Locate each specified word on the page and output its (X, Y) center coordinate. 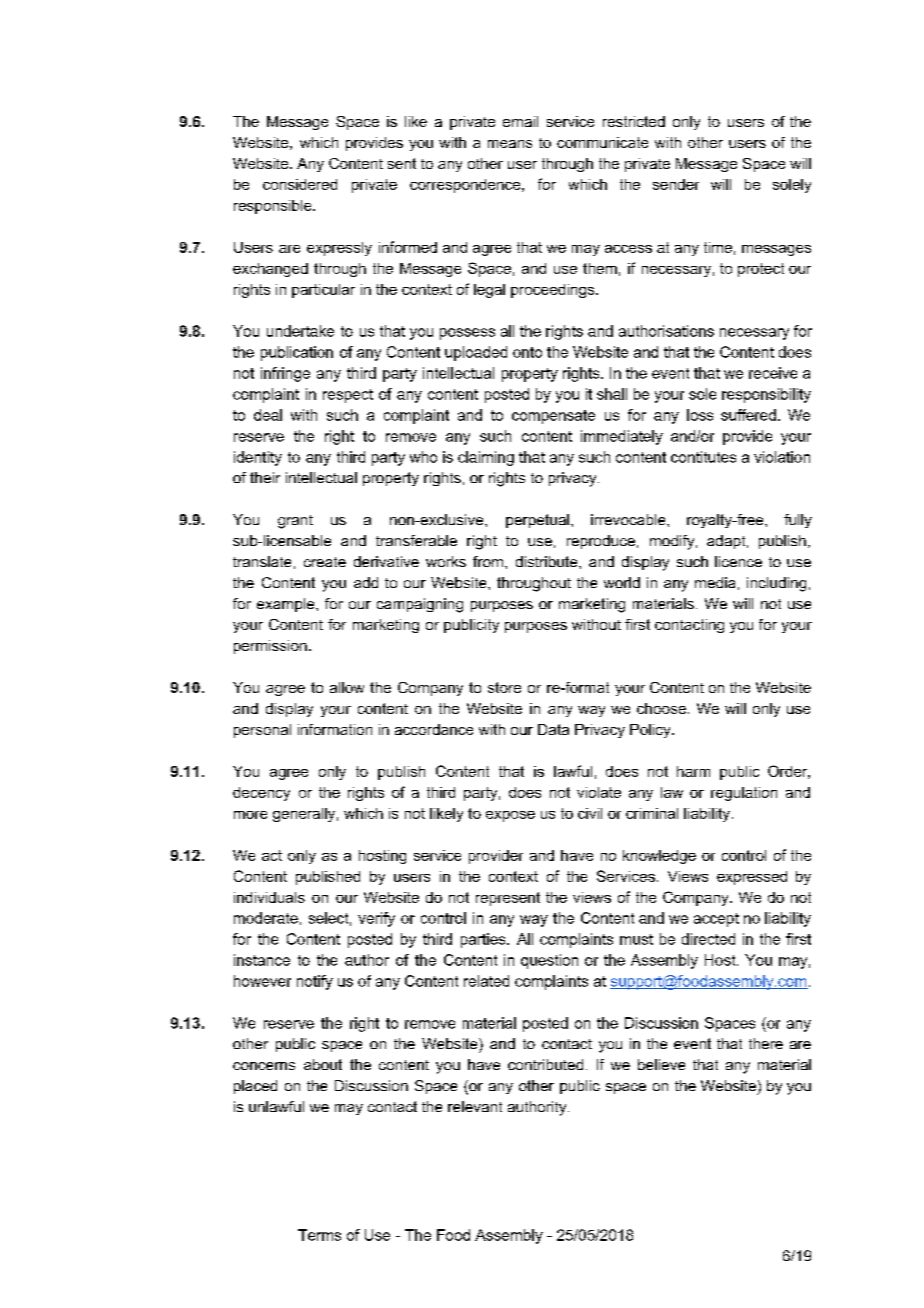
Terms (319, 1235)
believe (661, 1064)
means (510, 144)
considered (300, 184)
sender (676, 184)
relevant (475, 1106)
